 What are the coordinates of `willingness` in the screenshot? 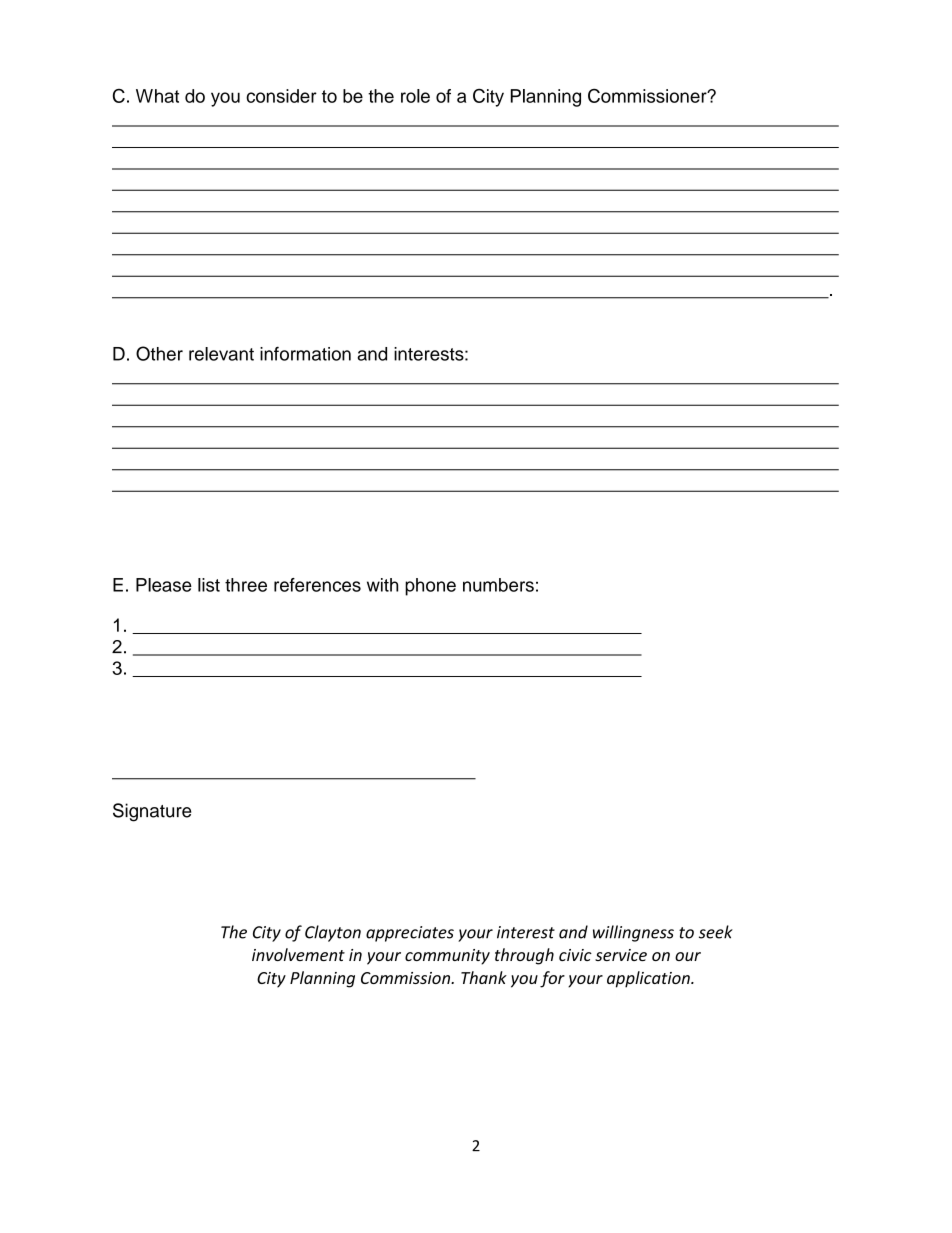 It's located at (633, 933).
